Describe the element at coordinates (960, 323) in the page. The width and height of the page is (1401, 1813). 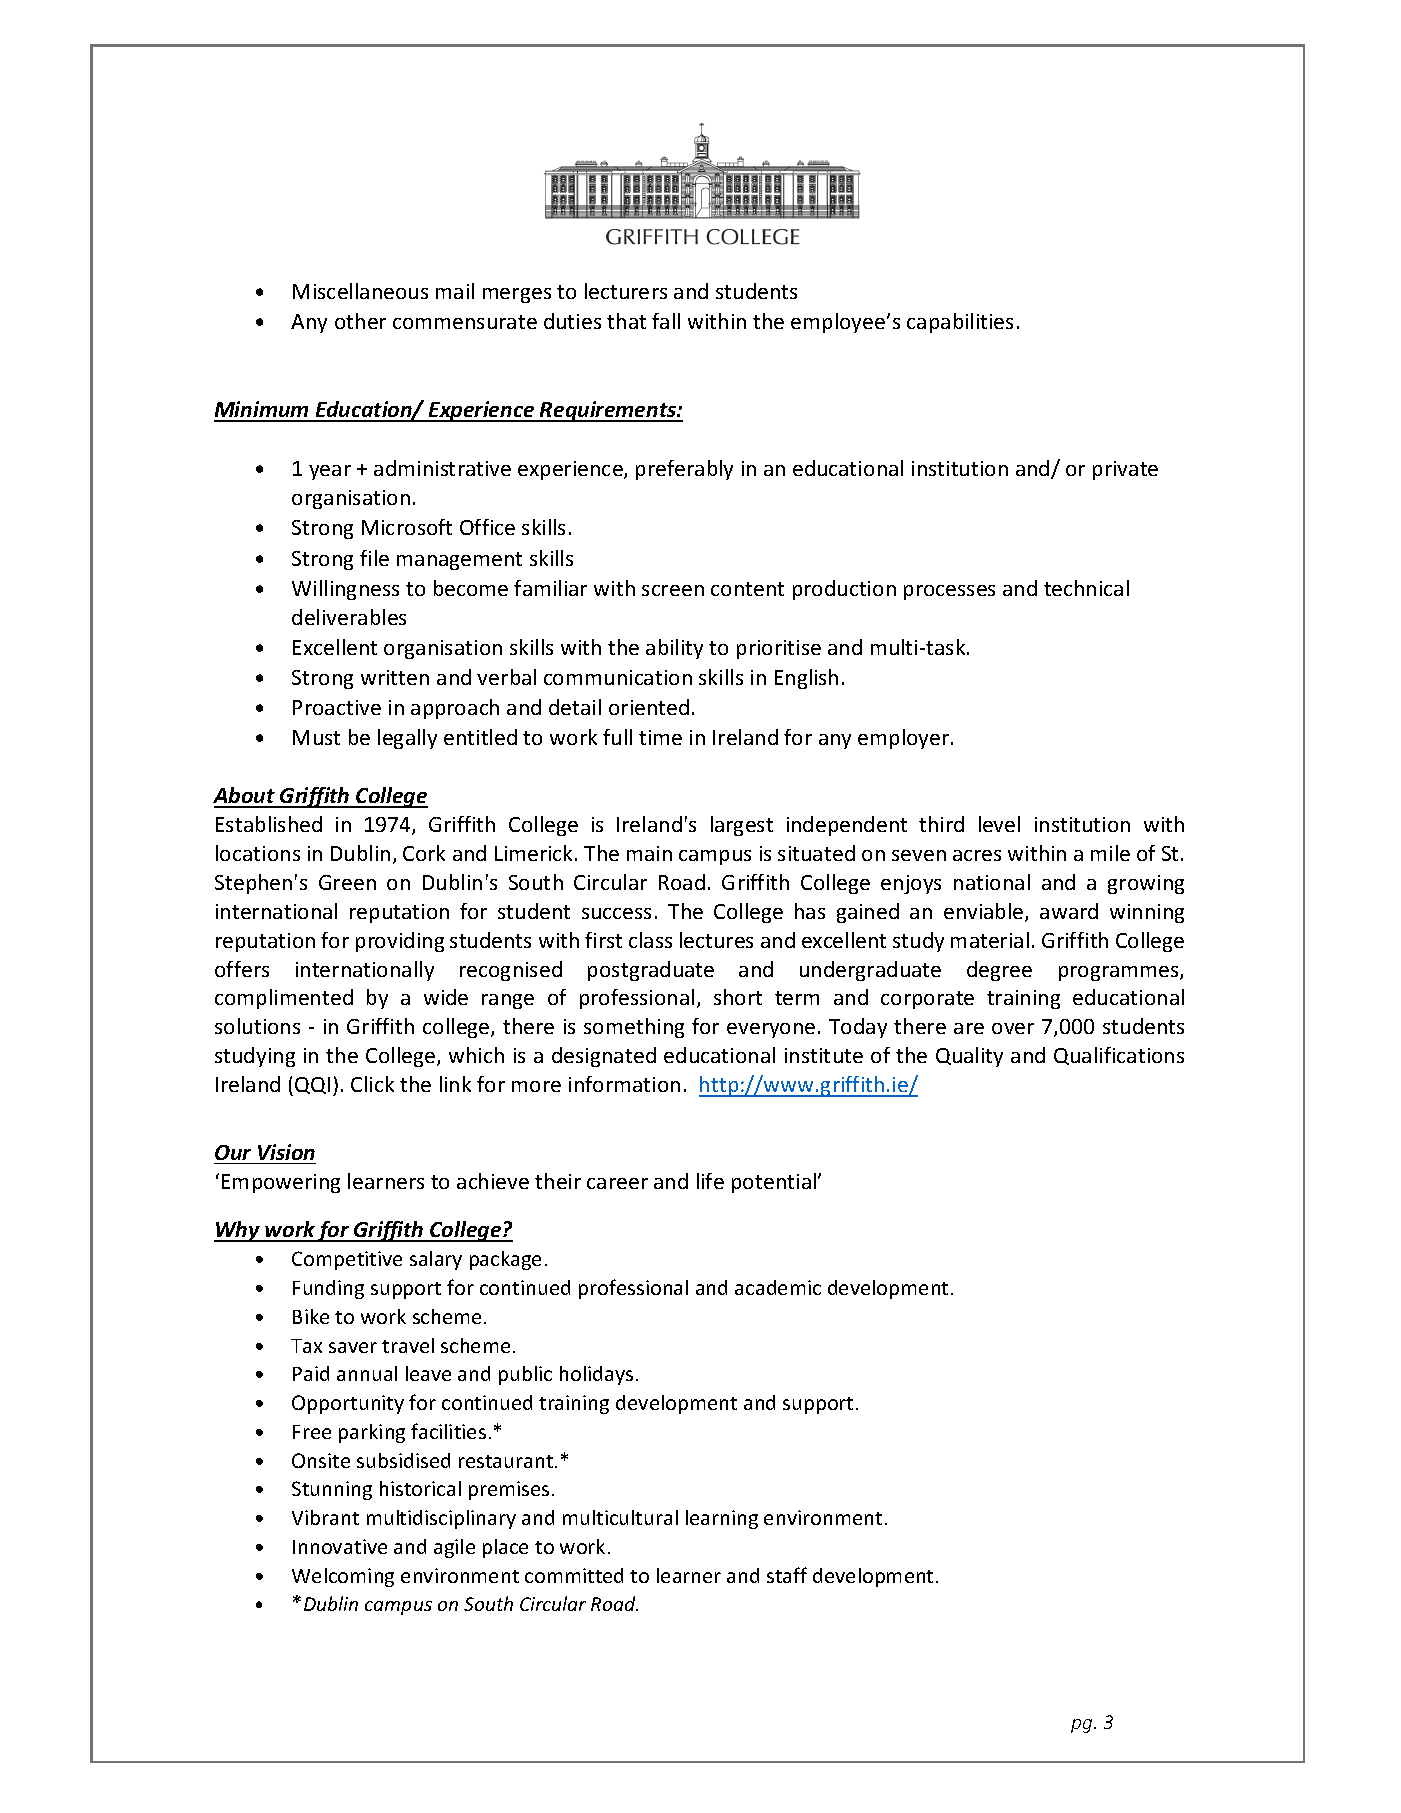
I see `capabilities` at that location.
